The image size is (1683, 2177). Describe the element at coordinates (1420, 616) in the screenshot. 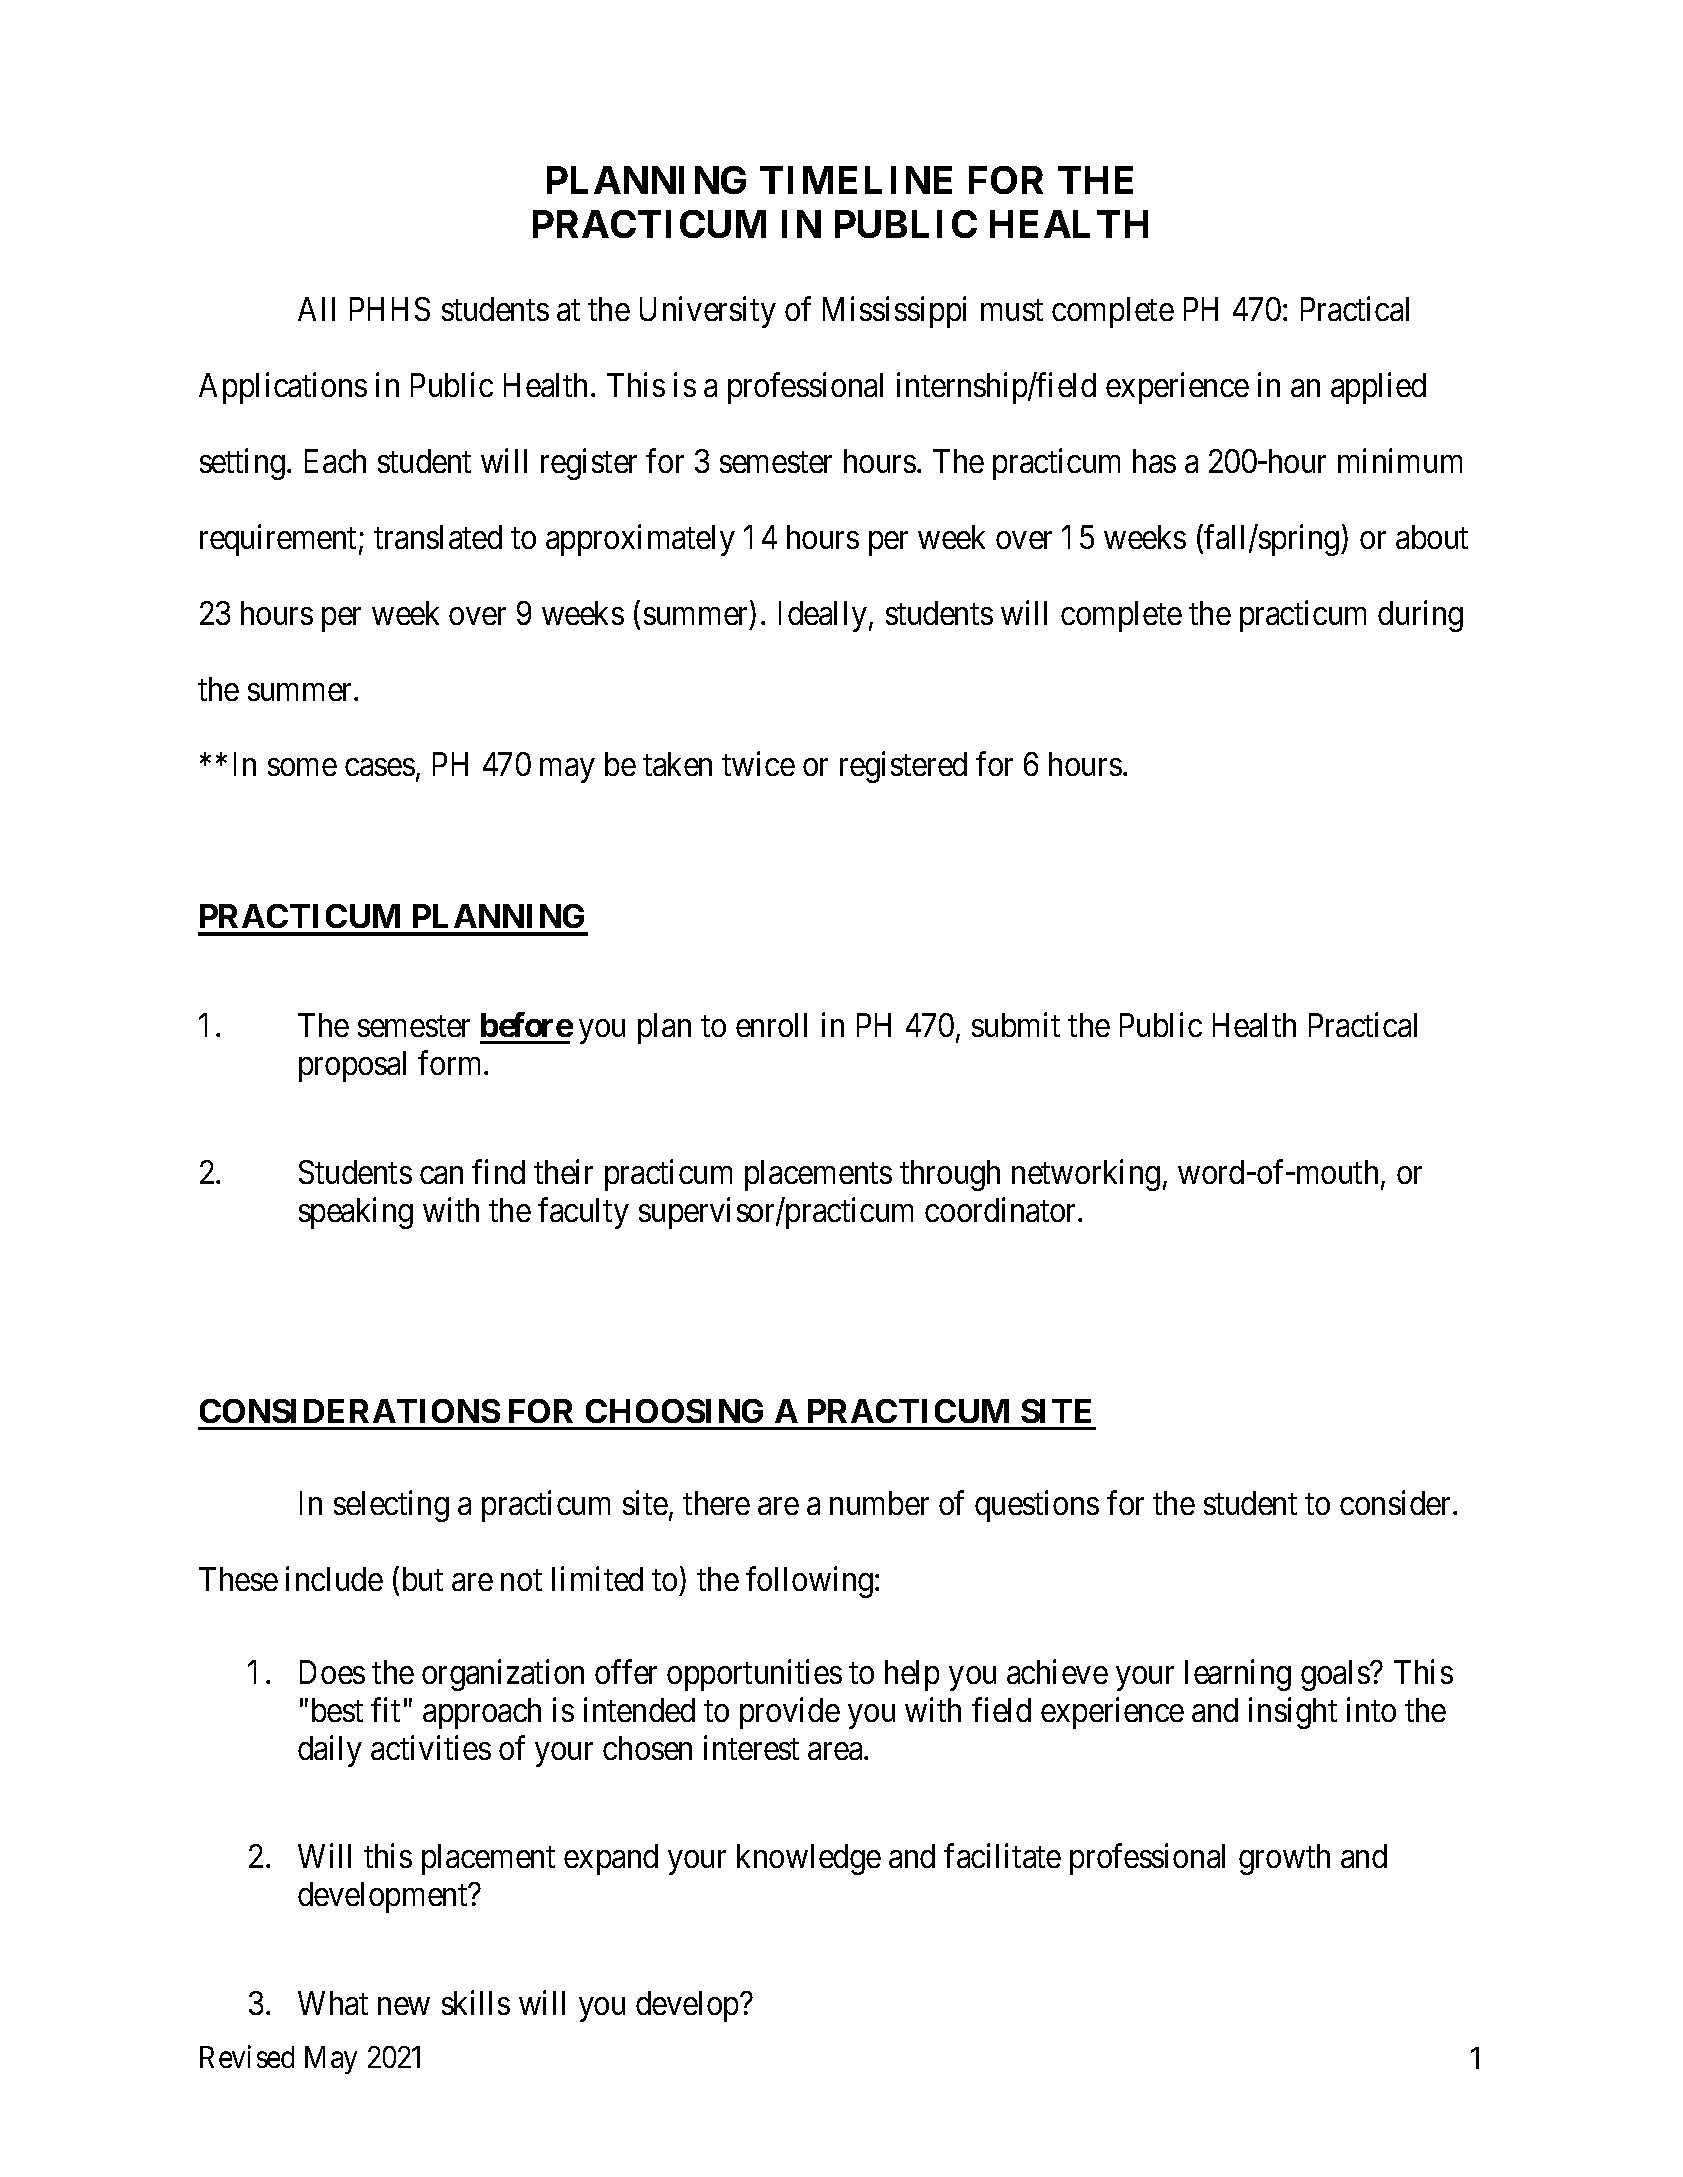

I see `during` at that location.
